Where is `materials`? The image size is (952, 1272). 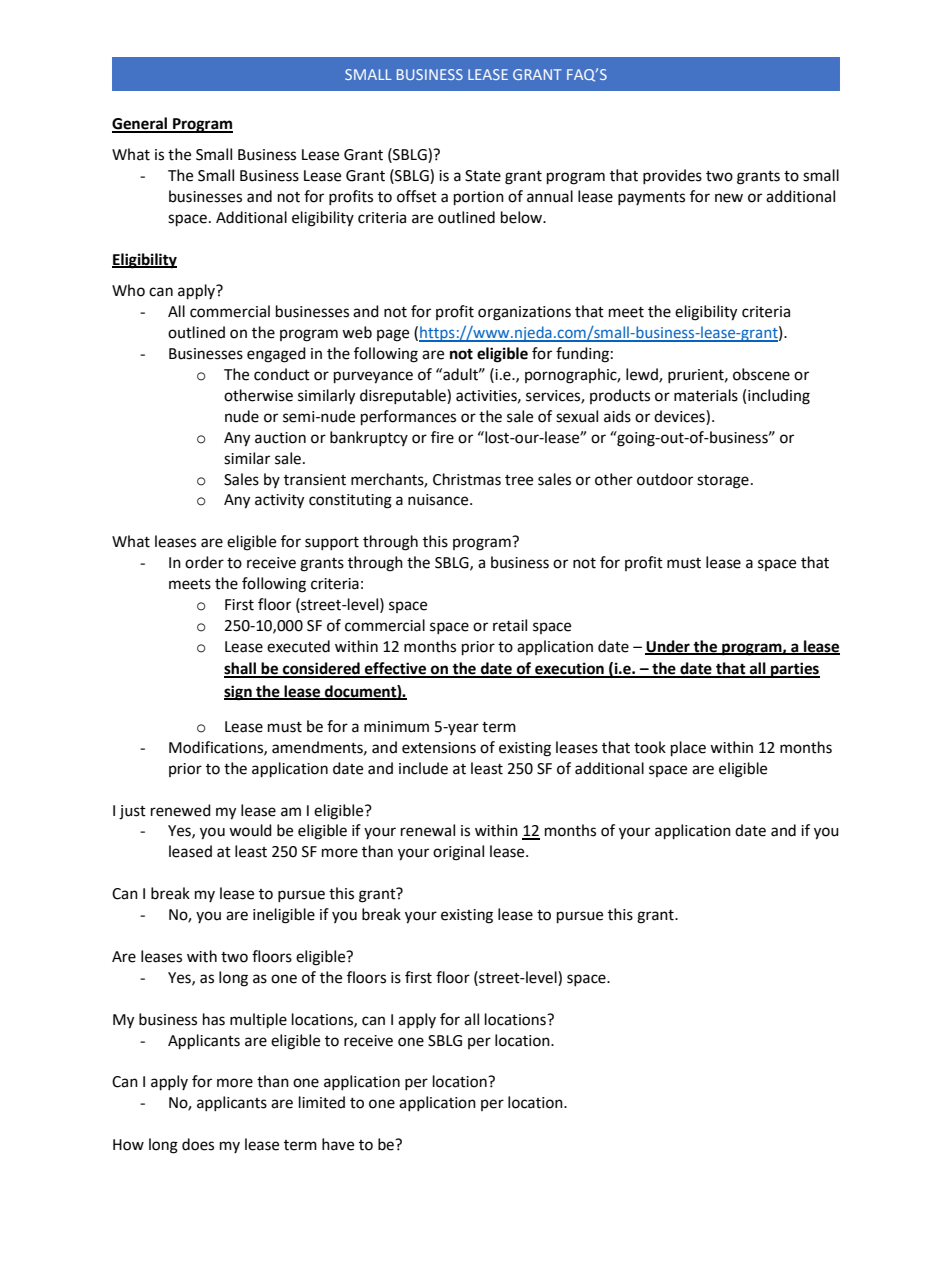
materials is located at coordinates (706, 395).
